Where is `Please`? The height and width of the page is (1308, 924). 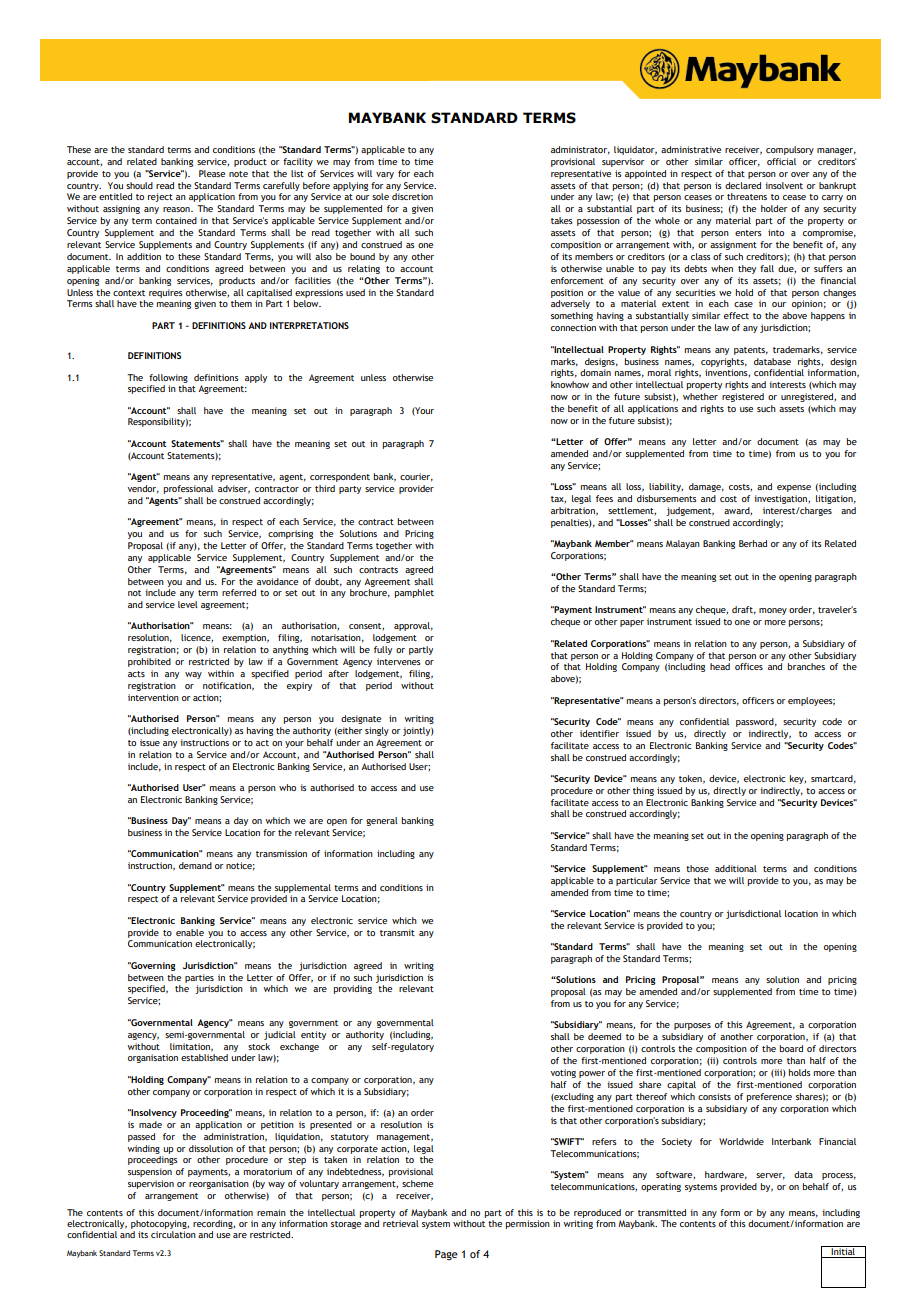
Please is located at coordinates (212, 173).
